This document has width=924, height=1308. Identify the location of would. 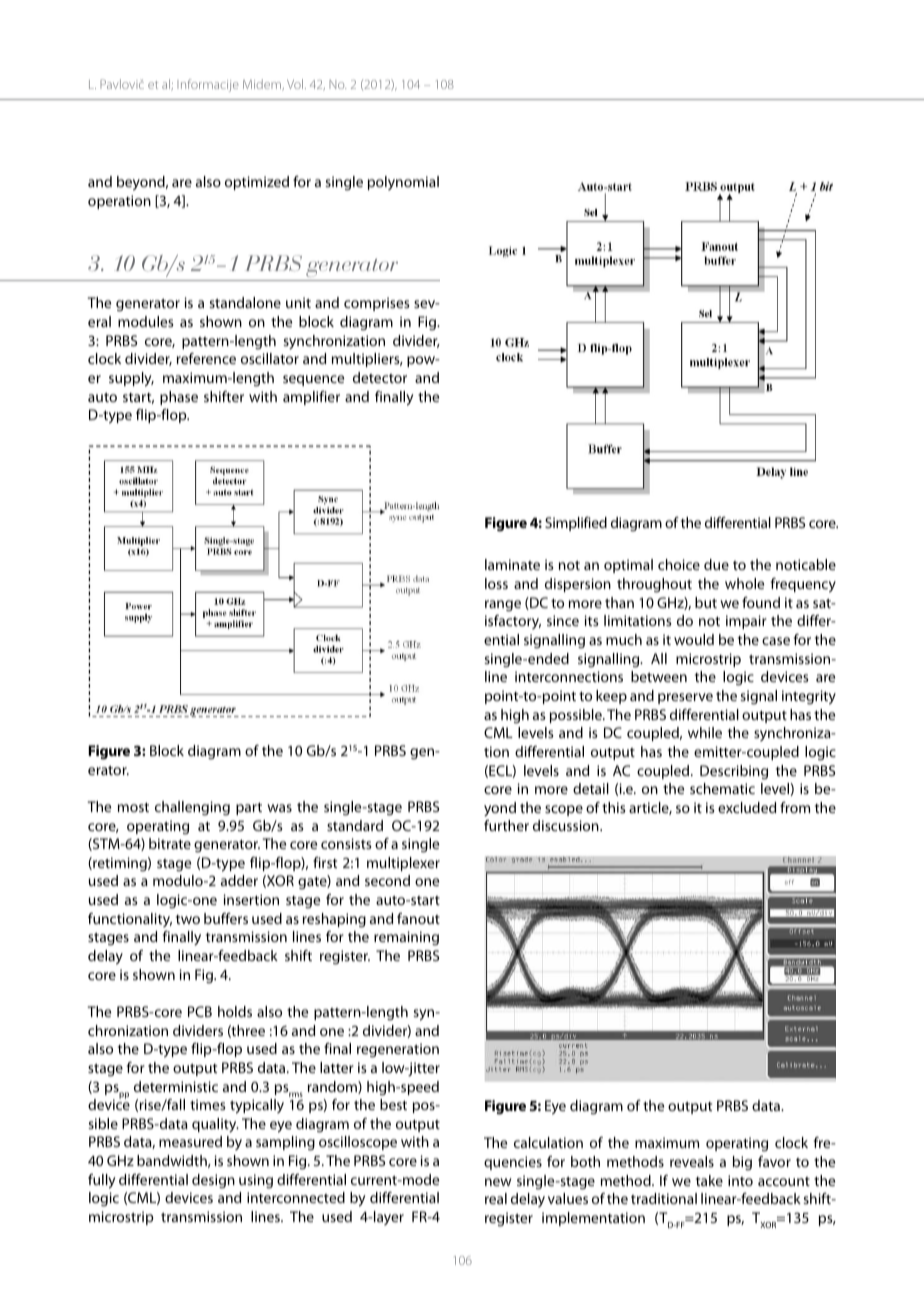
(694, 639).
